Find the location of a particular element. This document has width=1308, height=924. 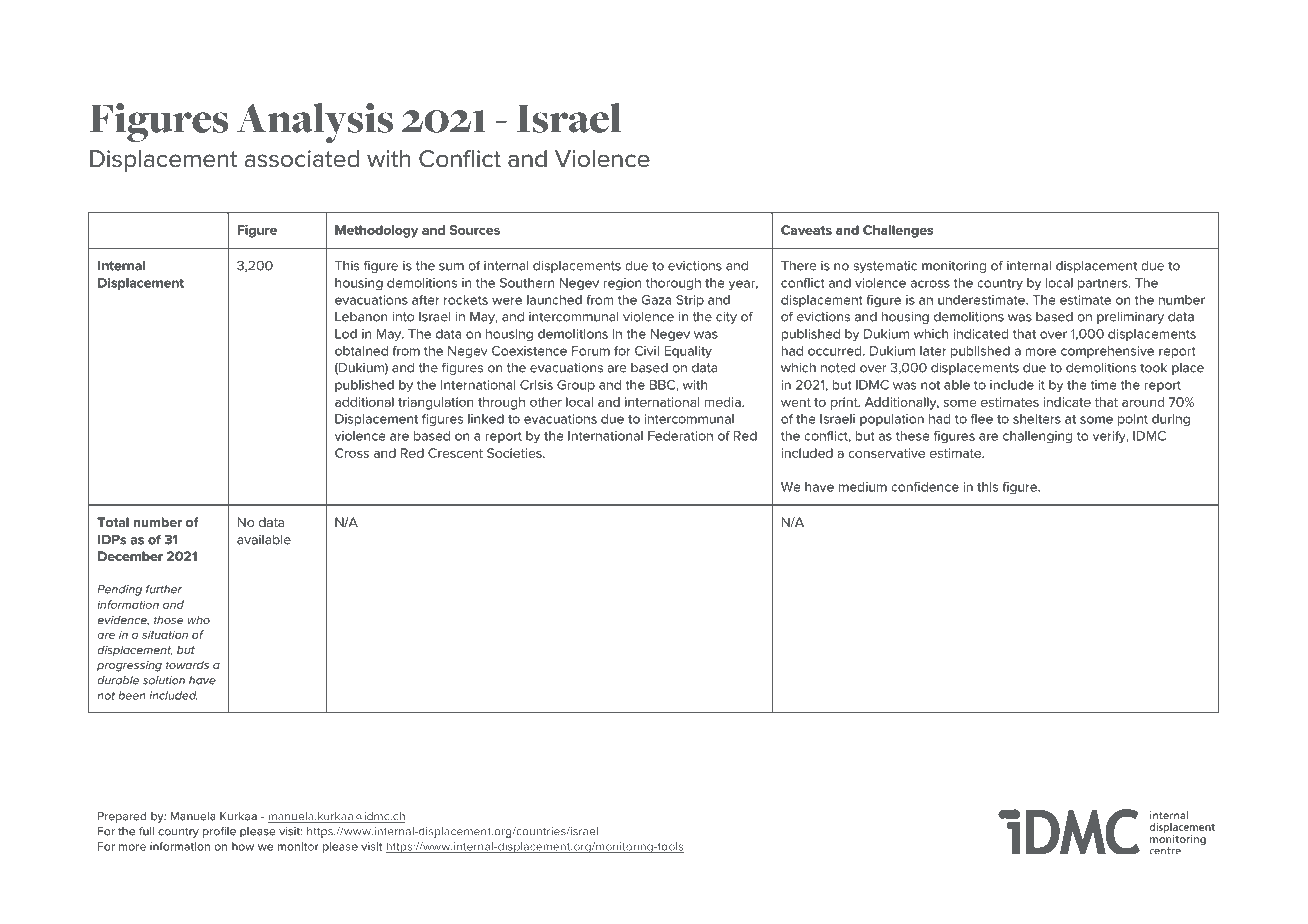

obtained is located at coordinates (361, 351).
